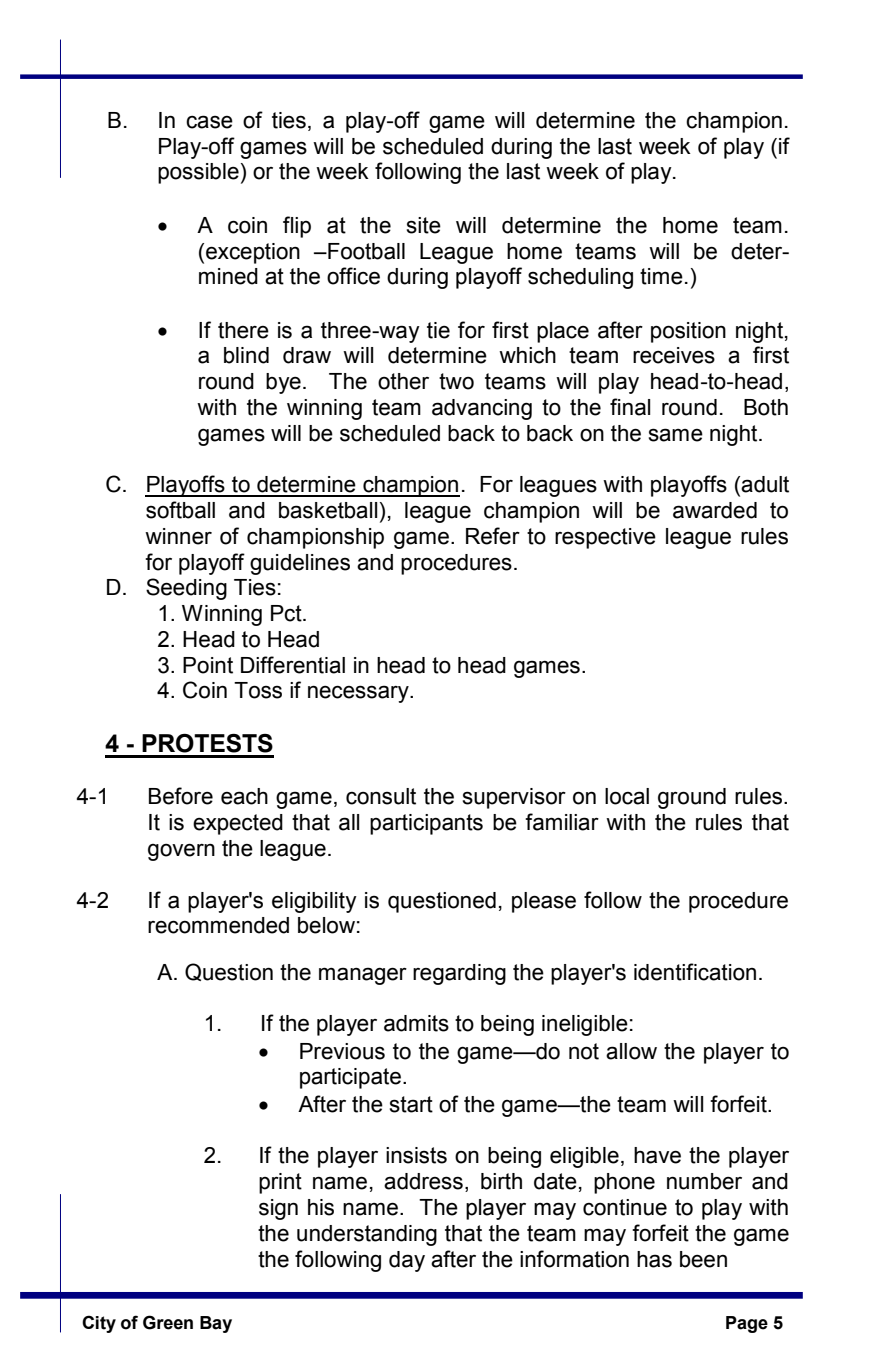 This screenshot has width=887, height=1372. I want to click on softball, so click(180, 510).
